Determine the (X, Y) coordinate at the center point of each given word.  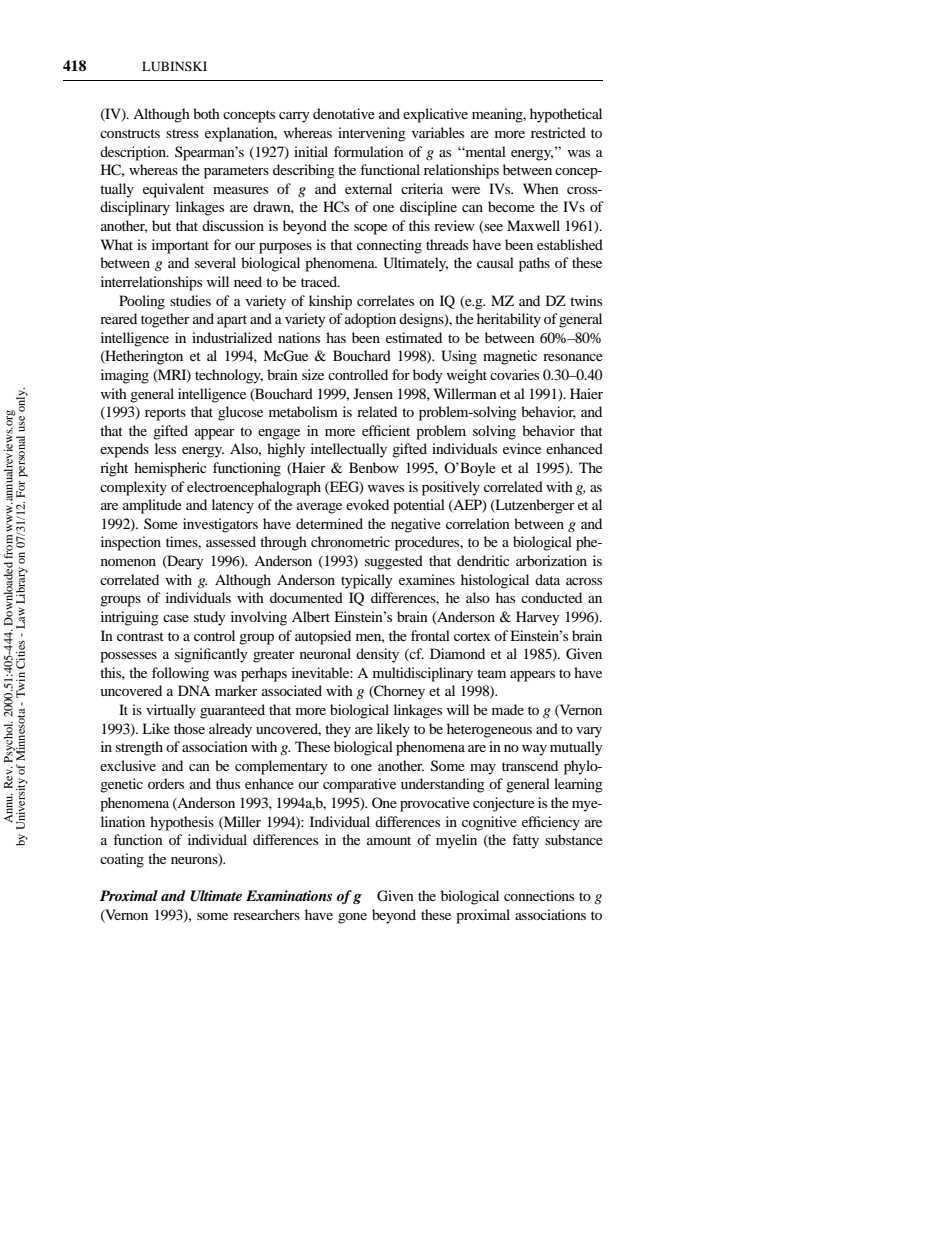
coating (122, 860)
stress (182, 133)
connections (539, 895)
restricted (558, 132)
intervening (372, 134)
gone (352, 918)
